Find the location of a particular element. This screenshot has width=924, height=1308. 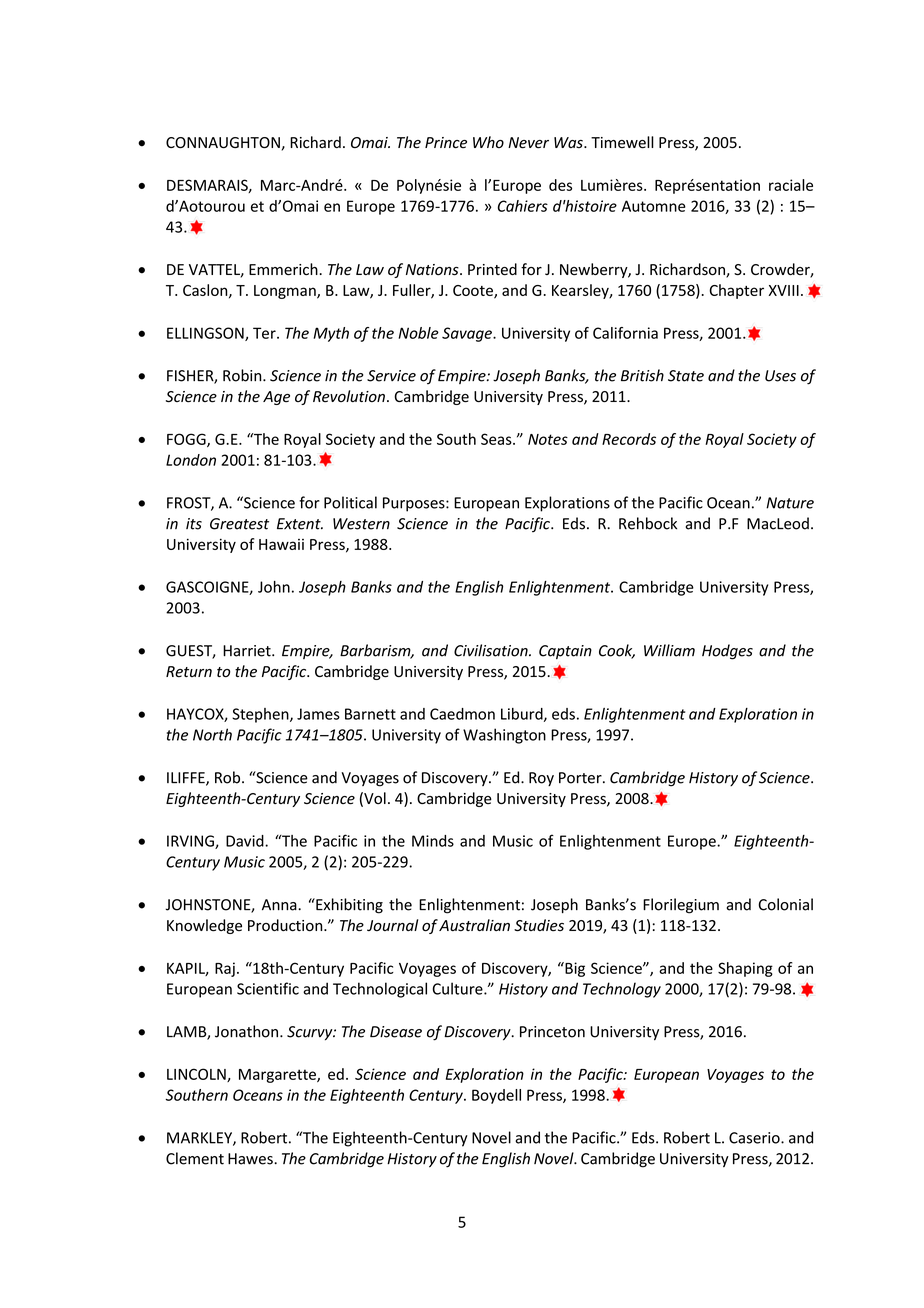

Who is located at coordinates (488, 142).
